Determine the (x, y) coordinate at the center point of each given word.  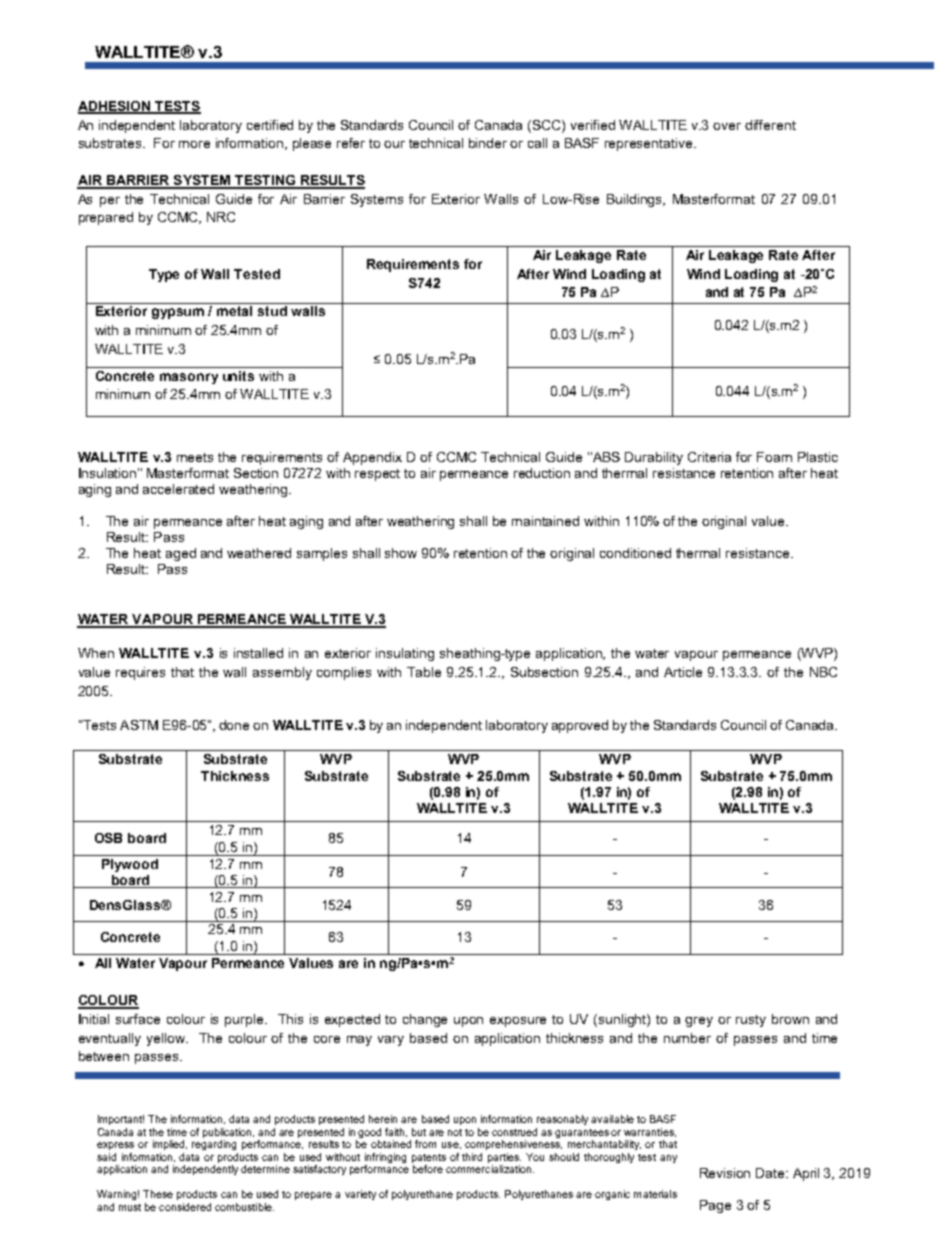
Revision (725, 1173)
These (158, 1194)
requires (140, 673)
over (727, 126)
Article (683, 672)
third (472, 1157)
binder (488, 143)
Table (424, 672)
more (194, 144)
